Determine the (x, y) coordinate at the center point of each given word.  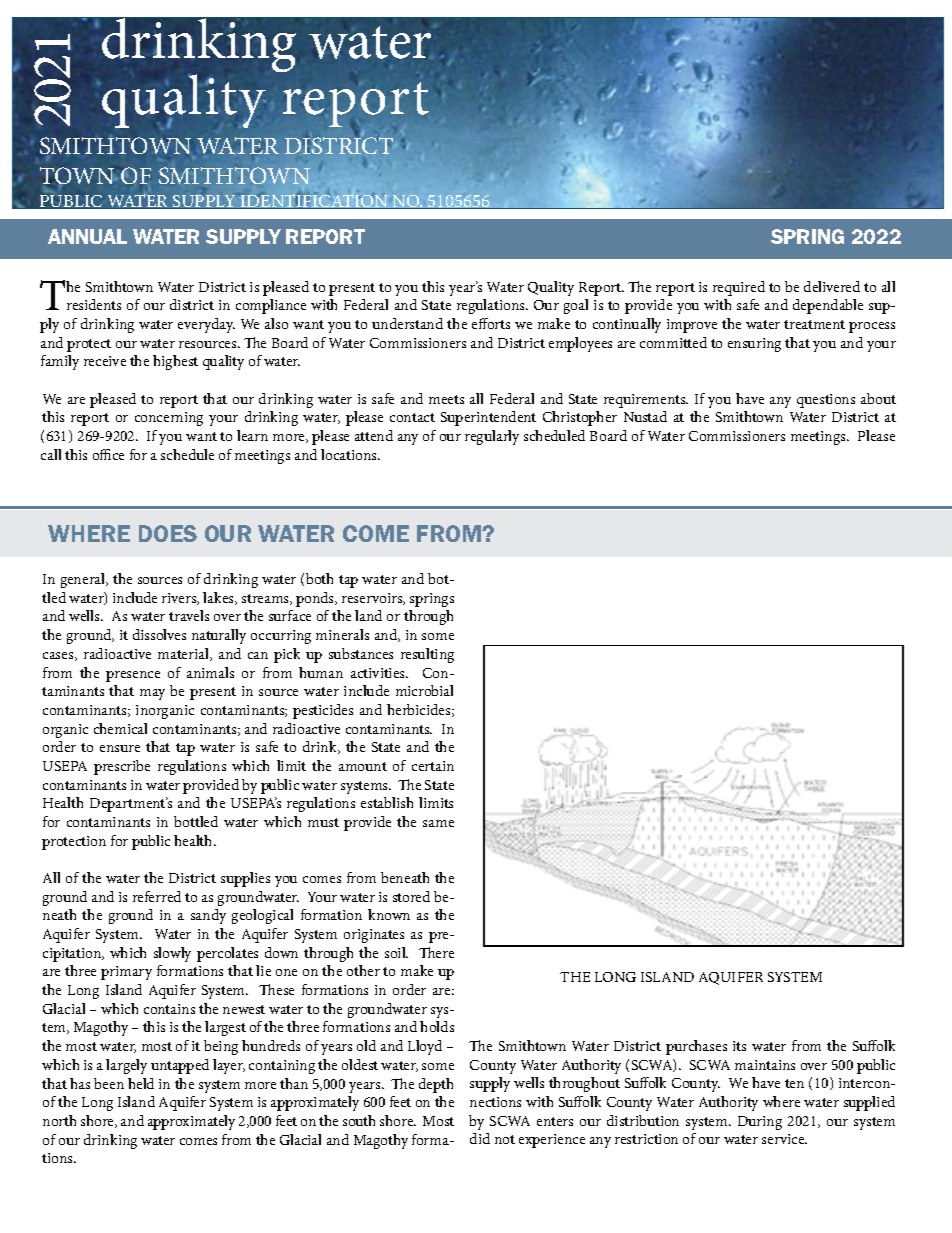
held (141, 1083)
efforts (491, 323)
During (760, 1123)
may (152, 694)
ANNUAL (87, 236)
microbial (424, 690)
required (739, 288)
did (480, 1138)
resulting (427, 655)
